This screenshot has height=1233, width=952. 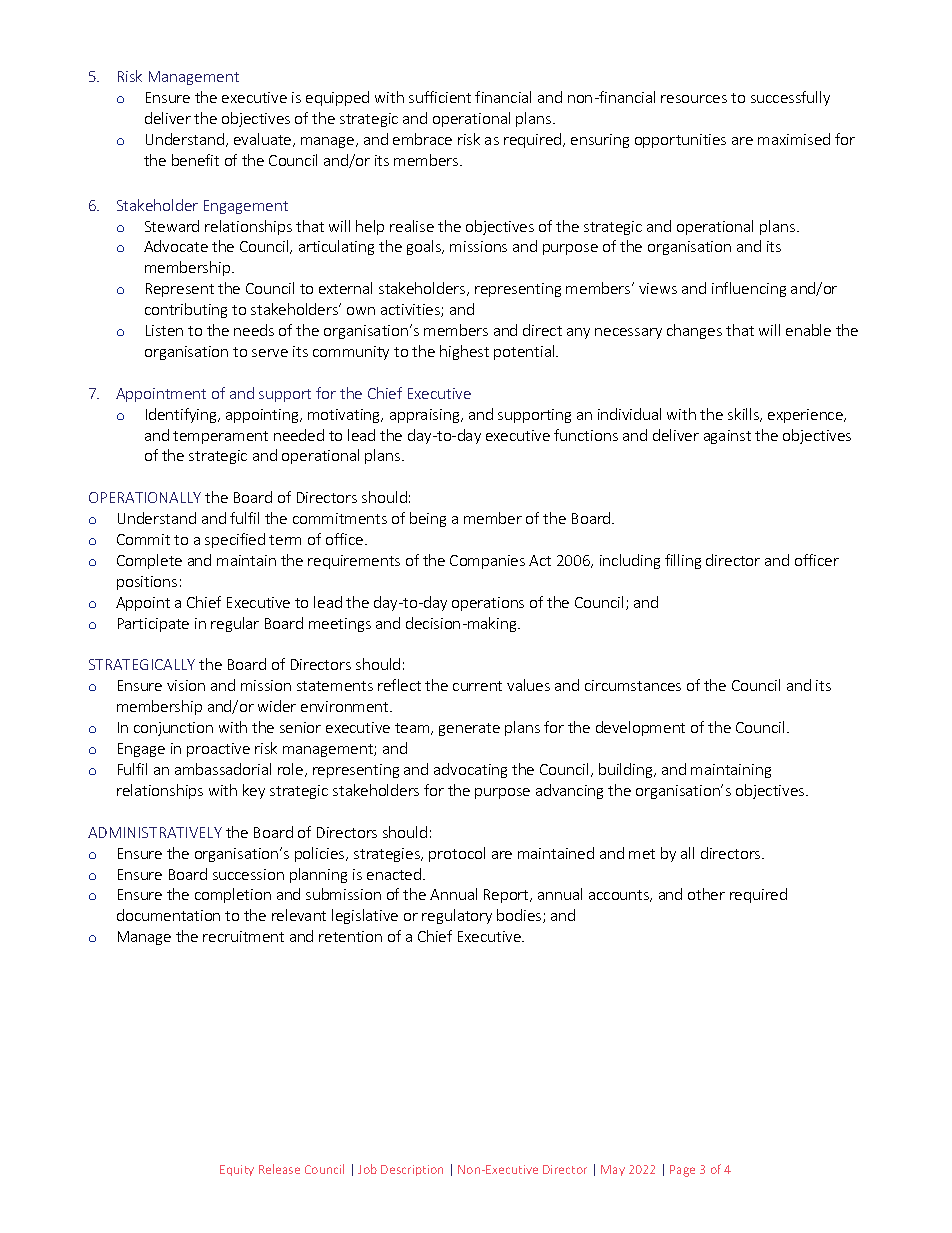 What do you see at coordinates (706, 894) in the screenshot?
I see `other` at bounding box center [706, 894].
